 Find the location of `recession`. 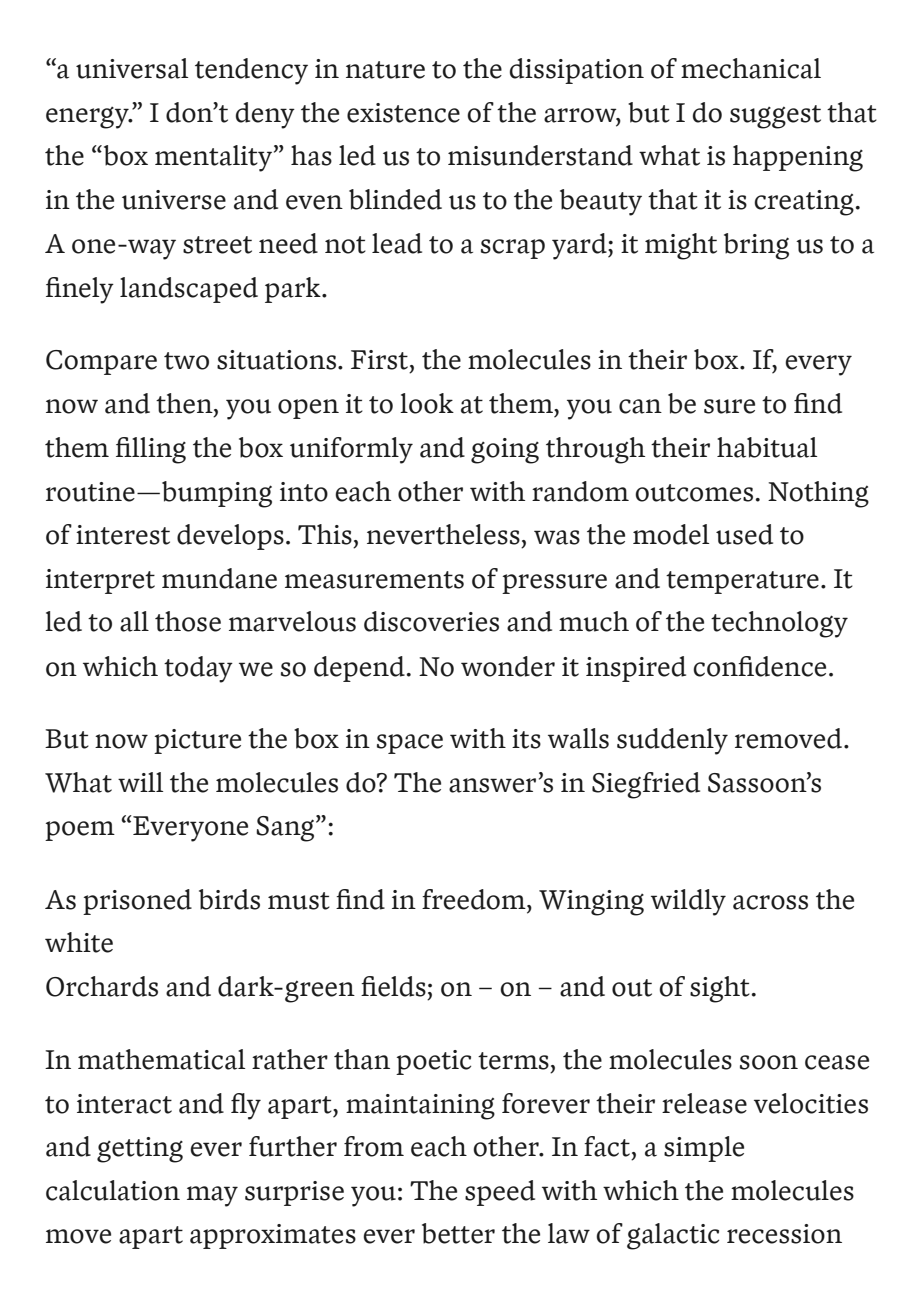

recession is located at coordinates (784, 1234).
